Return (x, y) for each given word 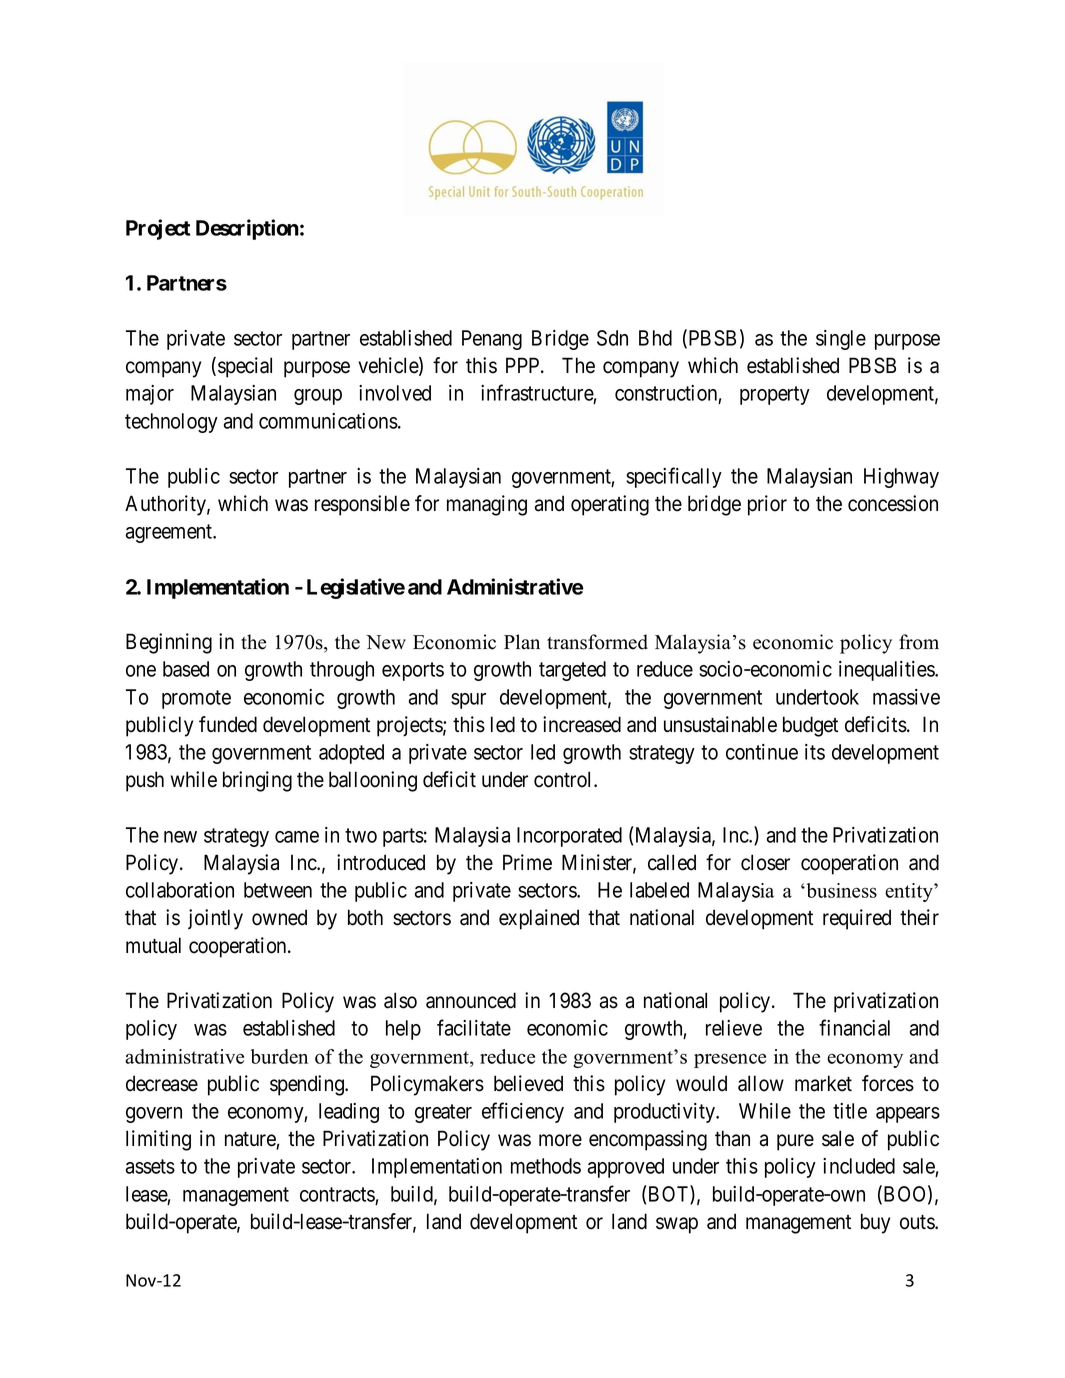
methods (546, 1166)
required (857, 919)
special (245, 367)
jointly (215, 919)
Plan (522, 641)
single (841, 340)
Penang (492, 340)
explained (539, 919)
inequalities (887, 671)
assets (150, 1166)
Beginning (169, 643)
